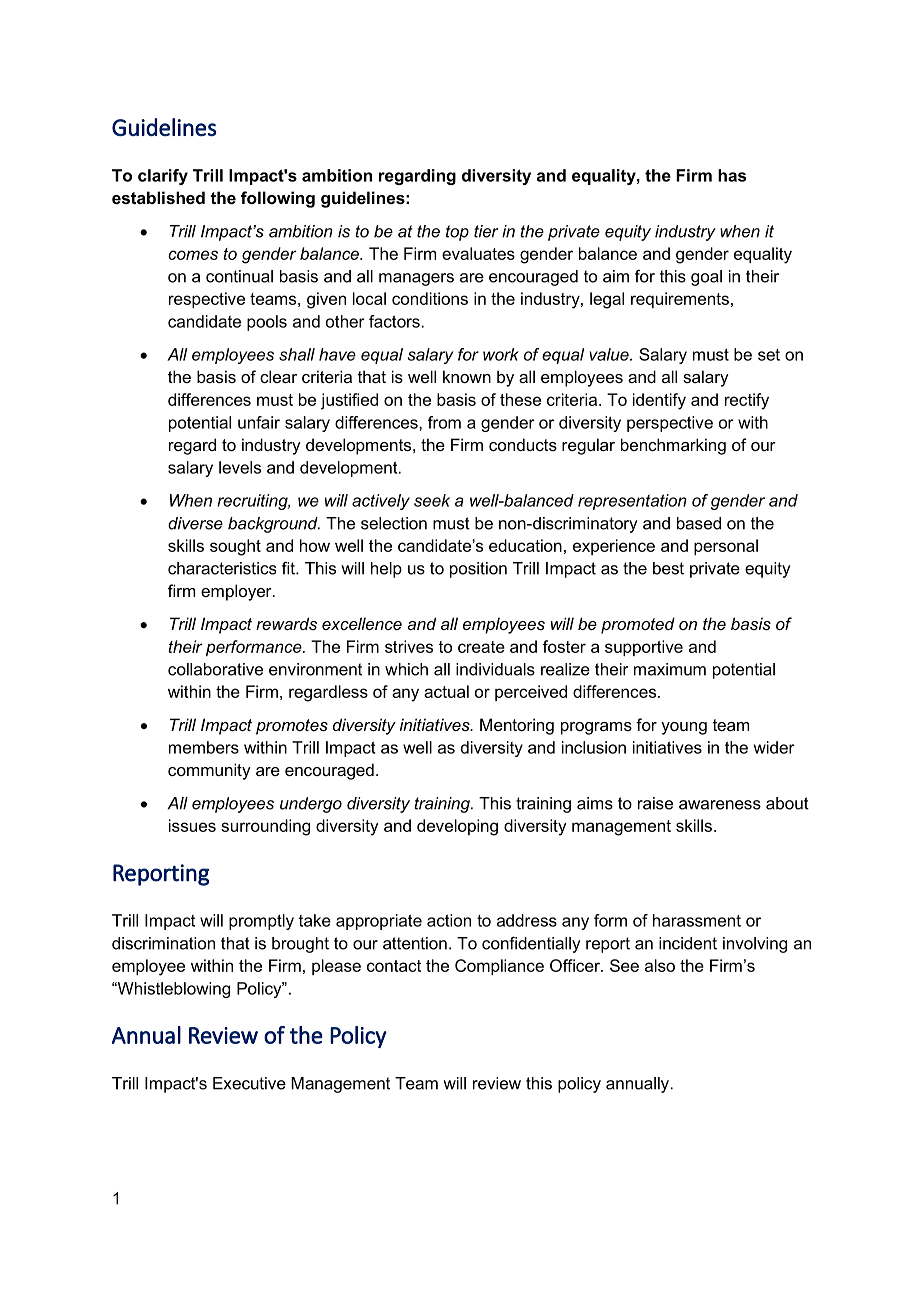 The height and width of the image is (1308, 924). Describe the element at coordinates (732, 175) in the image. I see `has` at that location.
